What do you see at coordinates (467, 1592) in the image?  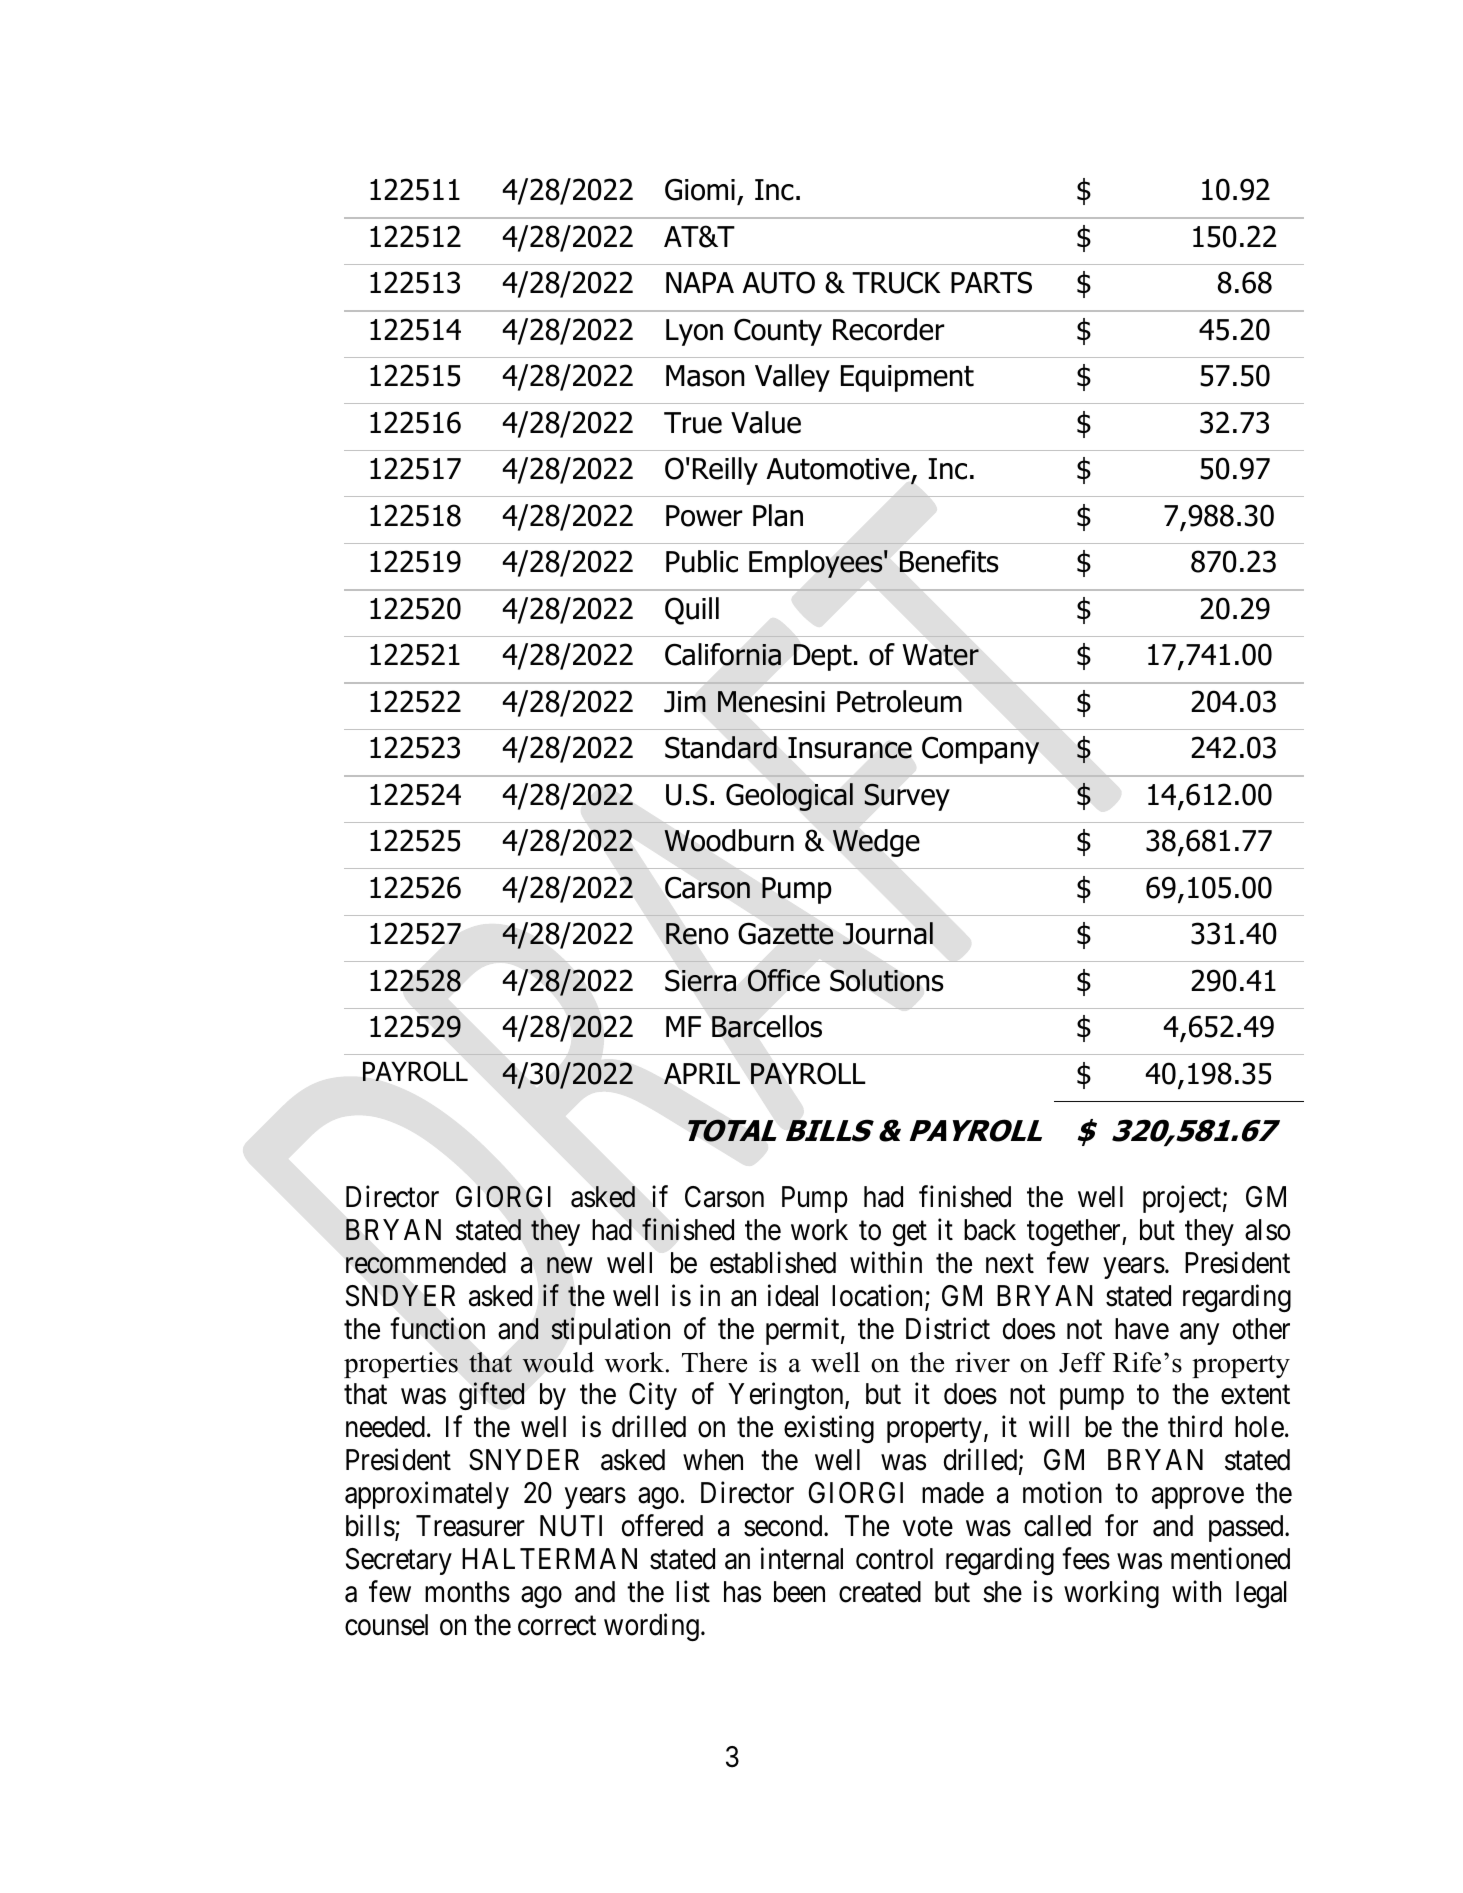 I see `months` at bounding box center [467, 1592].
